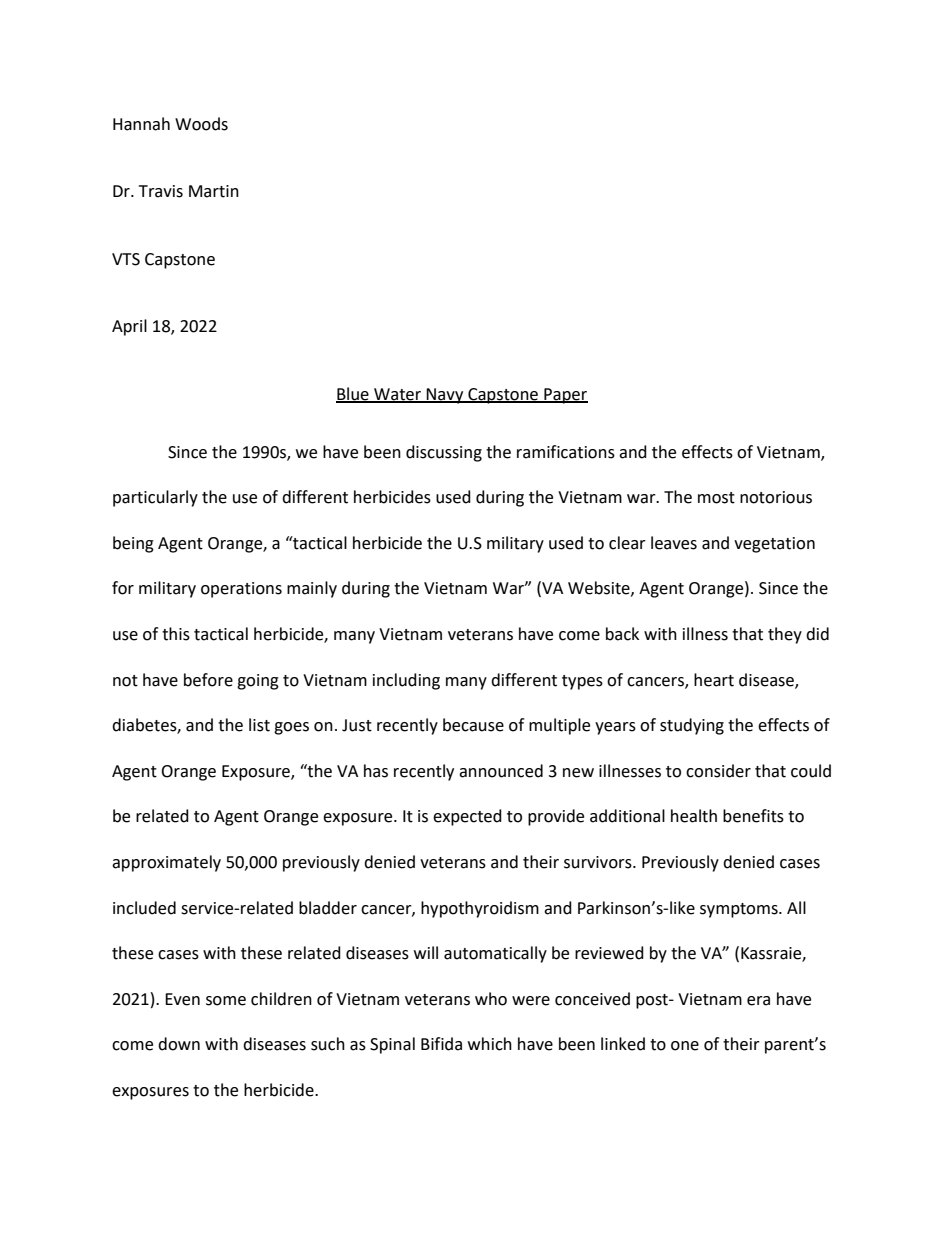 The width and height of the page is (952, 1233). Describe the element at coordinates (214, 191) in the page. I see `Martin` at that location.
